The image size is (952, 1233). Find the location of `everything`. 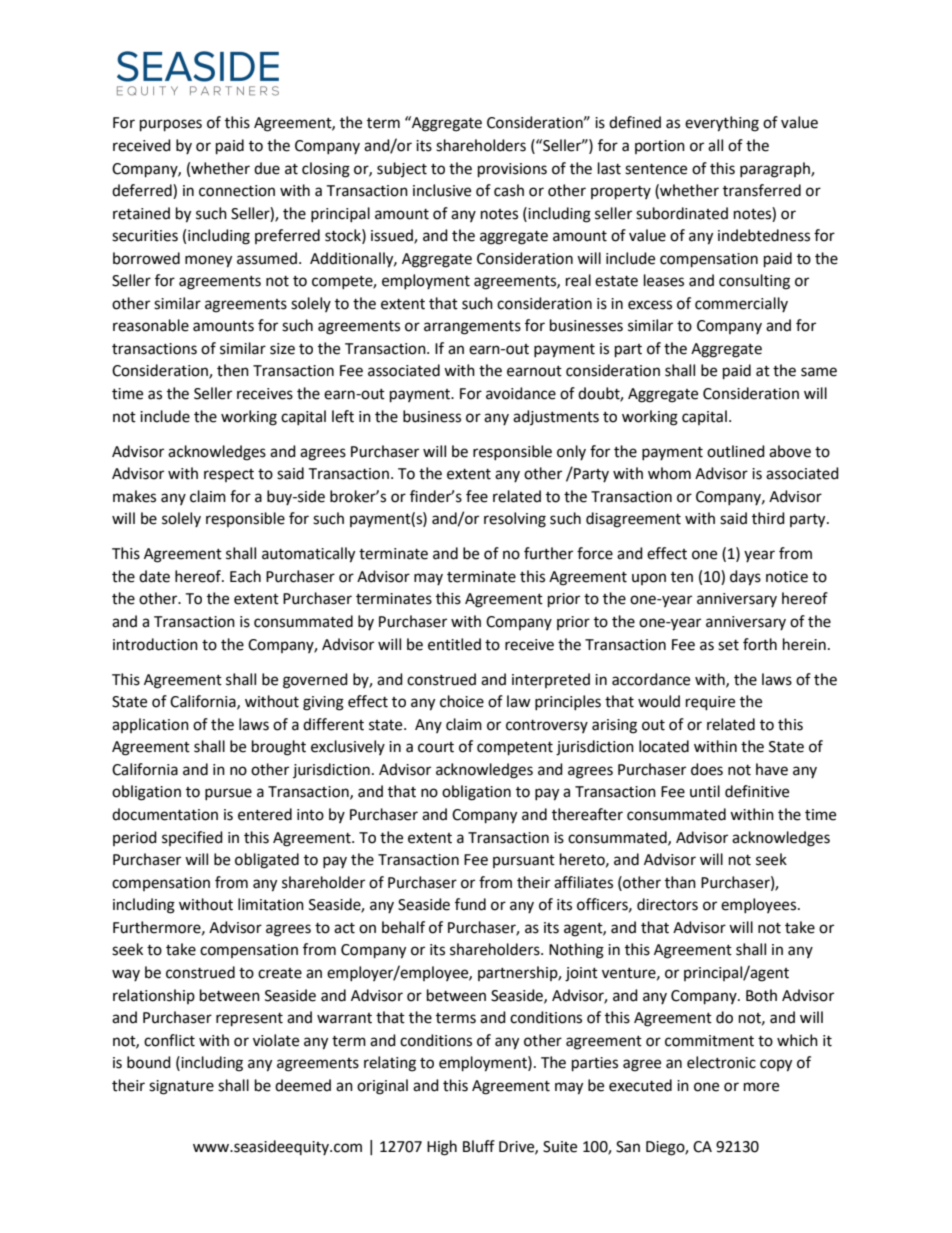

everything is located at coordinates (722, 124).
